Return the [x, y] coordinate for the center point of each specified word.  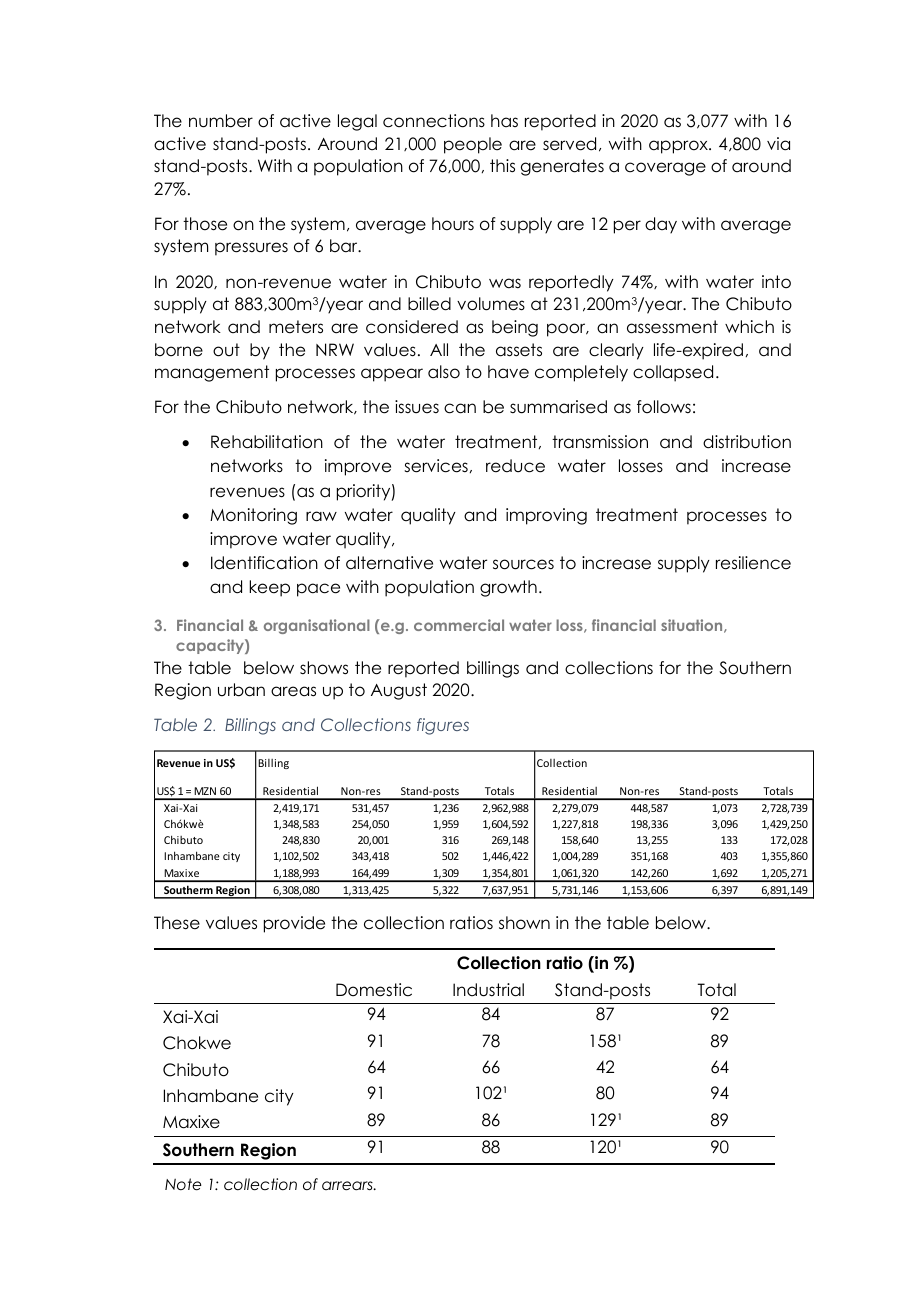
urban [241, 690]
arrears [348, 1186]
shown [524, 923]
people [473, 145]
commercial [459, 625]
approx [679, 147]
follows [664, 407]
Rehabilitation [267, 442]
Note [183, 1184]
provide [294, 924]
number [221, 121]
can [460, 408]
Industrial [488, 990]
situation [693, 626]
